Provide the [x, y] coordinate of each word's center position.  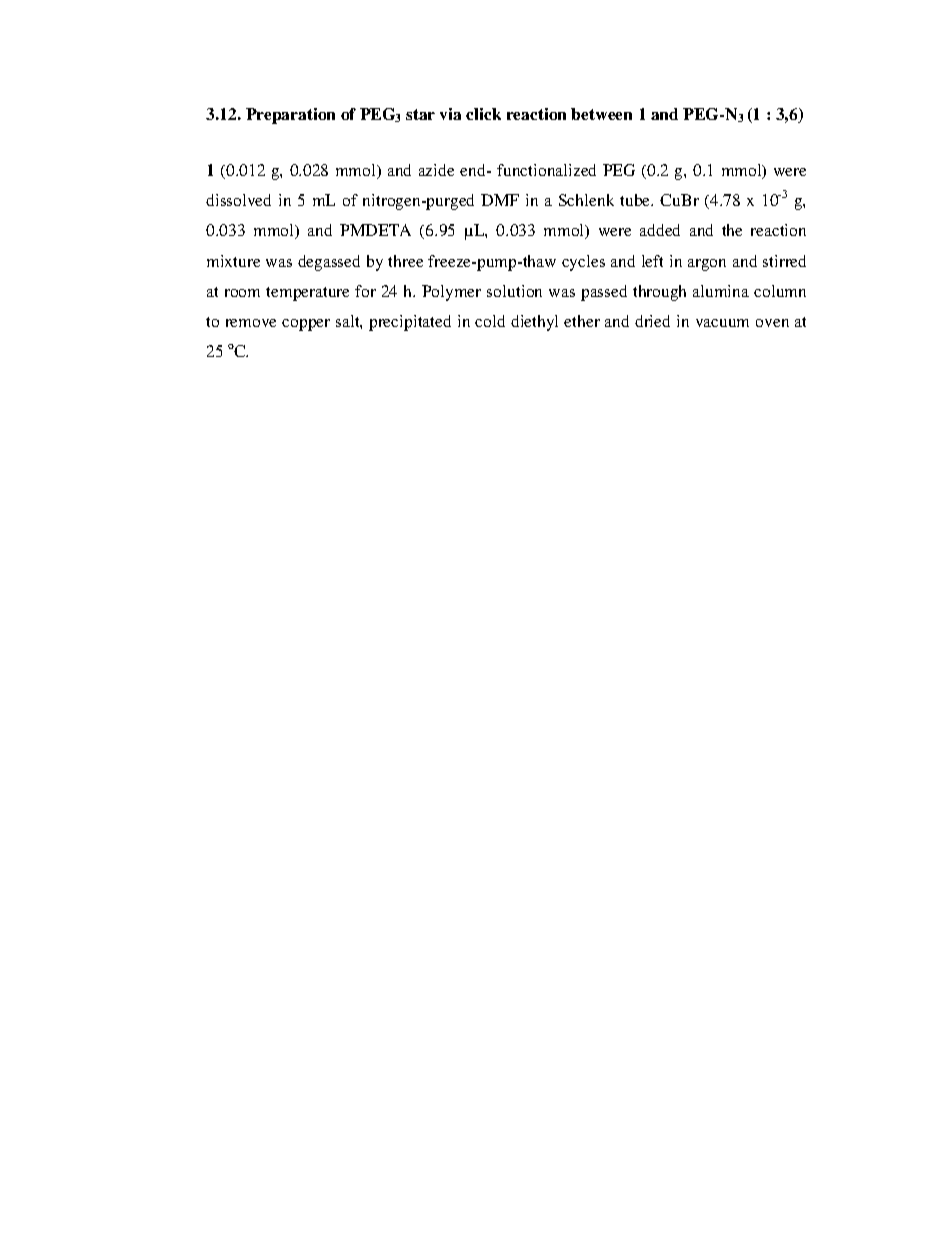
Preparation [290, 116]
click [483, 114]
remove [251, 323]
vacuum [722, 323]
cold [490, 321]
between [601, 114]
